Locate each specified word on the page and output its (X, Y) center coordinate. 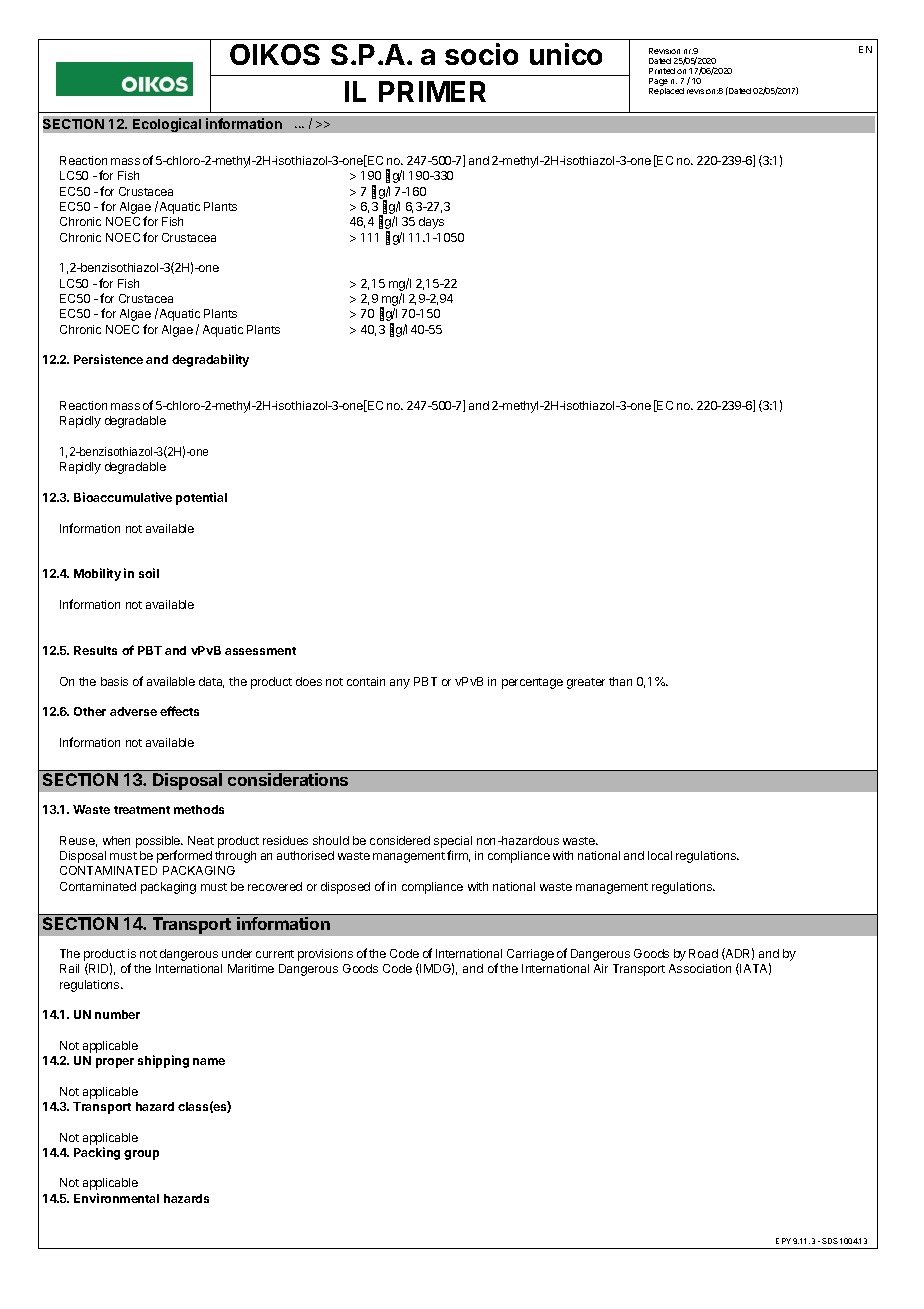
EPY (783, 1241)
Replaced (666, 91)
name (209, 1061)
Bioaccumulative (123, 497)
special (453, 842)
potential (201, 498)
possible (159, 842)
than (620, 681)
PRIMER (432, 91)
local (660, 855)
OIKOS (275, 54)
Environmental (116, 1198)
